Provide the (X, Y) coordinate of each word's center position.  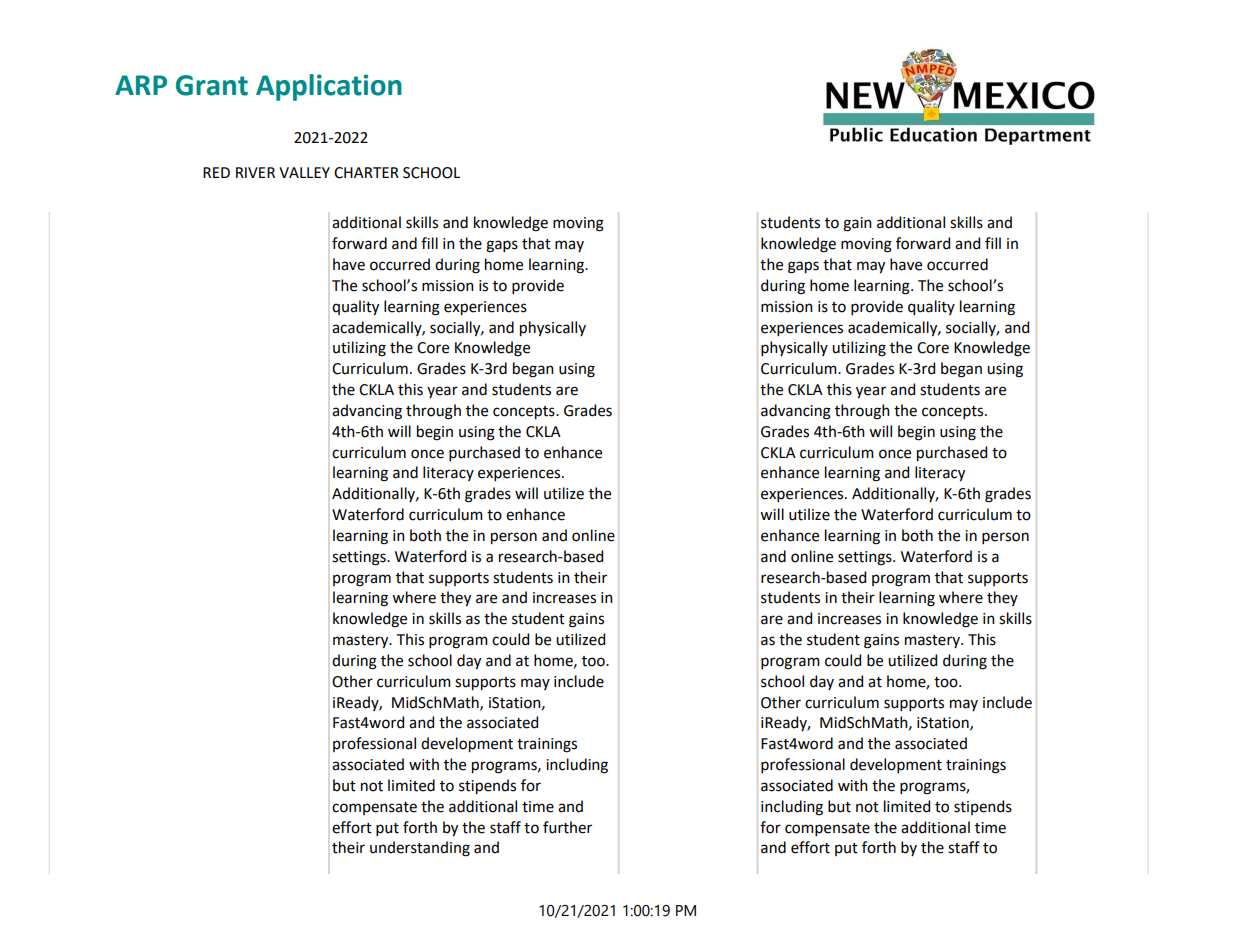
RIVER (255, 172)
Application (329, 87)
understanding (420, 849)
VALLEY (304, 172)
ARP (141, 85)
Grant (212, 85)
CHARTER (366, 173)
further (567, 827)
